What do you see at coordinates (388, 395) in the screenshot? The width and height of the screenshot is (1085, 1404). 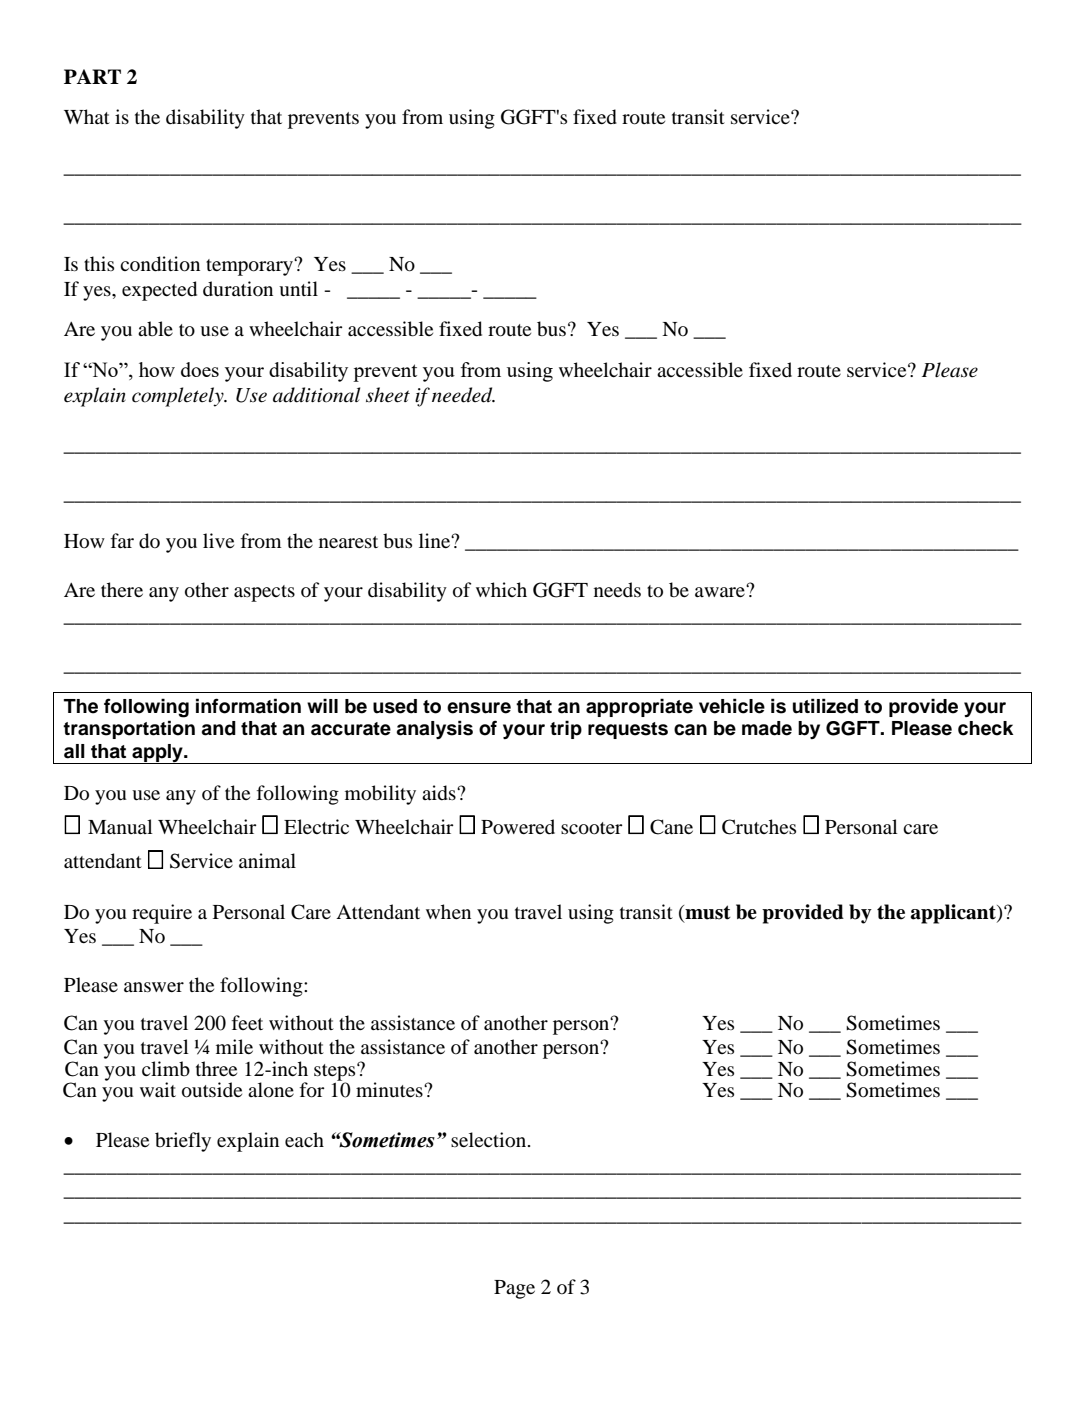 I see `sheet` at bounding box center [388, 395].
